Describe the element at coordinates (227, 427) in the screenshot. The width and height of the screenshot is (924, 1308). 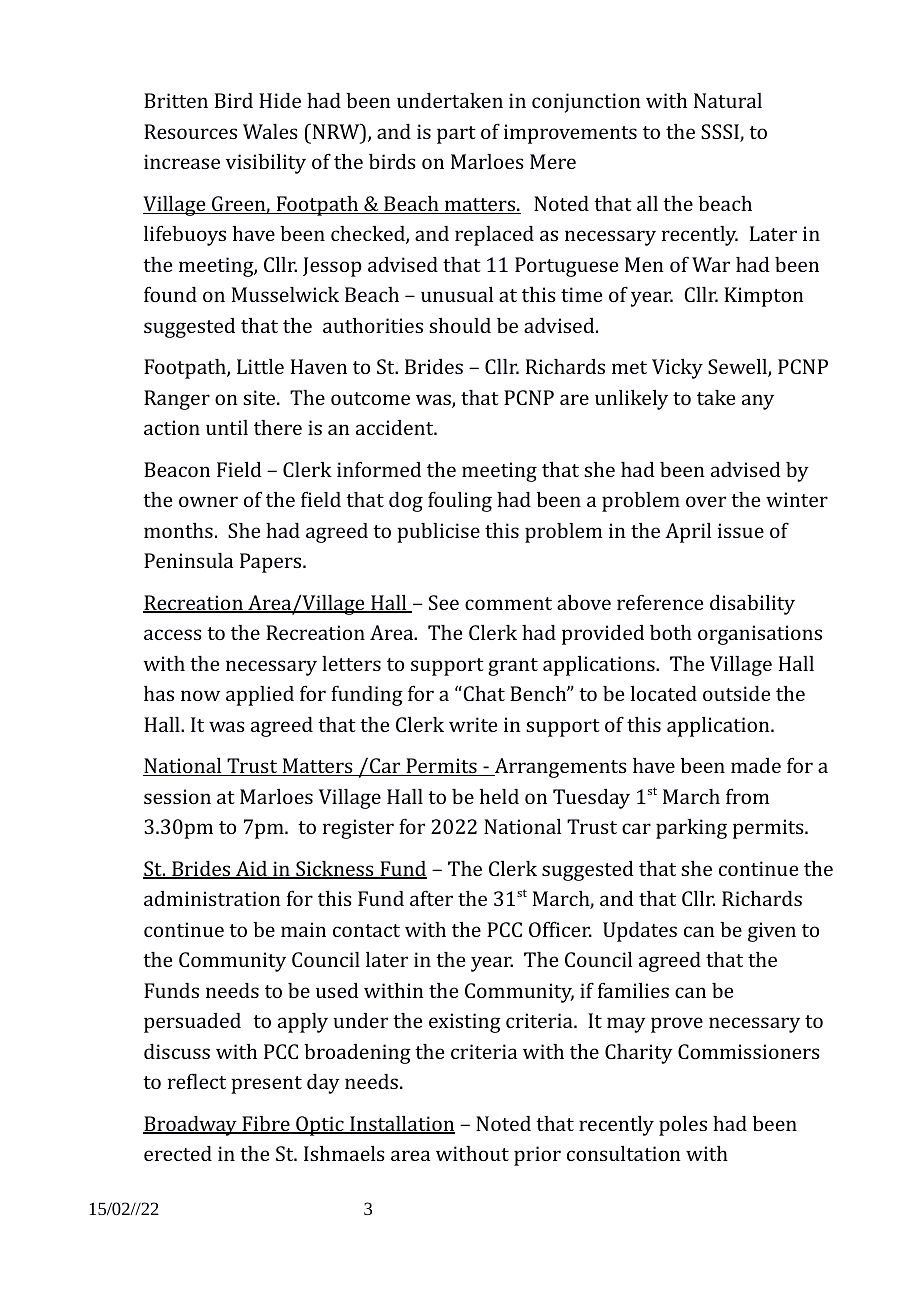
I see `until` at that location.
